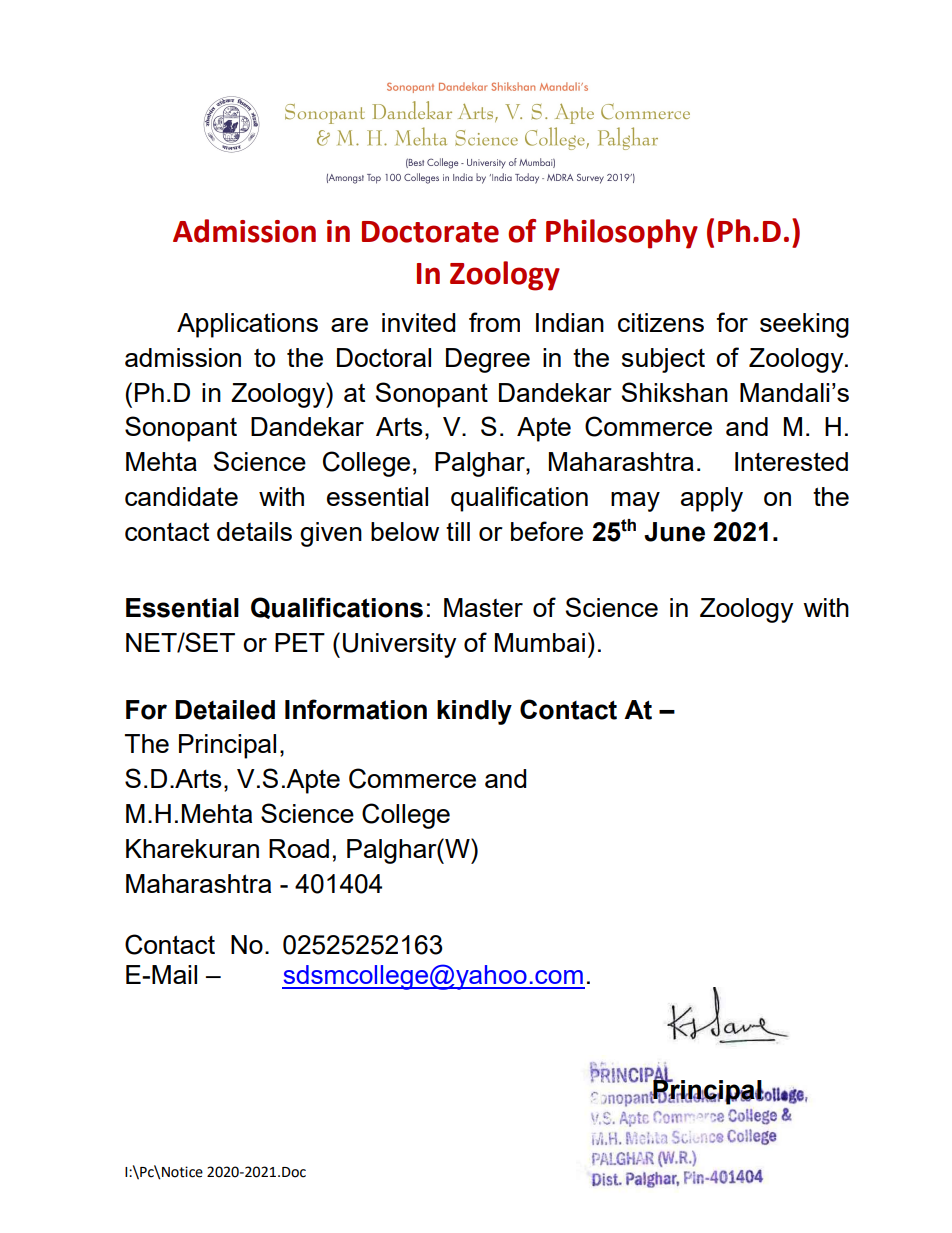 Image resolution: width=952 pixels, height=1233 pixels. Describe the element at coordinates (299, 848) in the screenshot. I see `Road` at that location.
